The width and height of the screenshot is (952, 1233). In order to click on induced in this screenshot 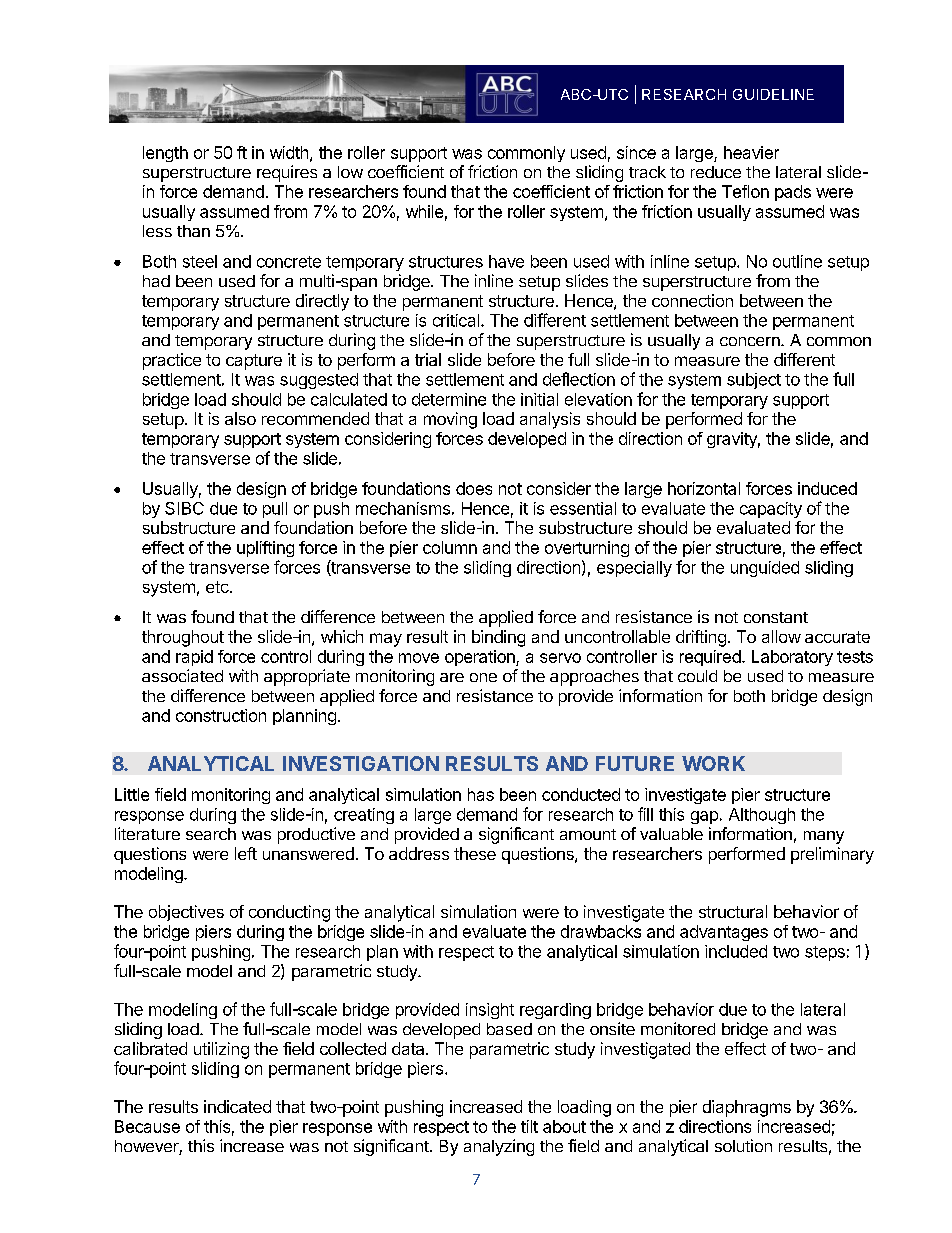, I will do `click(827, 488)`.
